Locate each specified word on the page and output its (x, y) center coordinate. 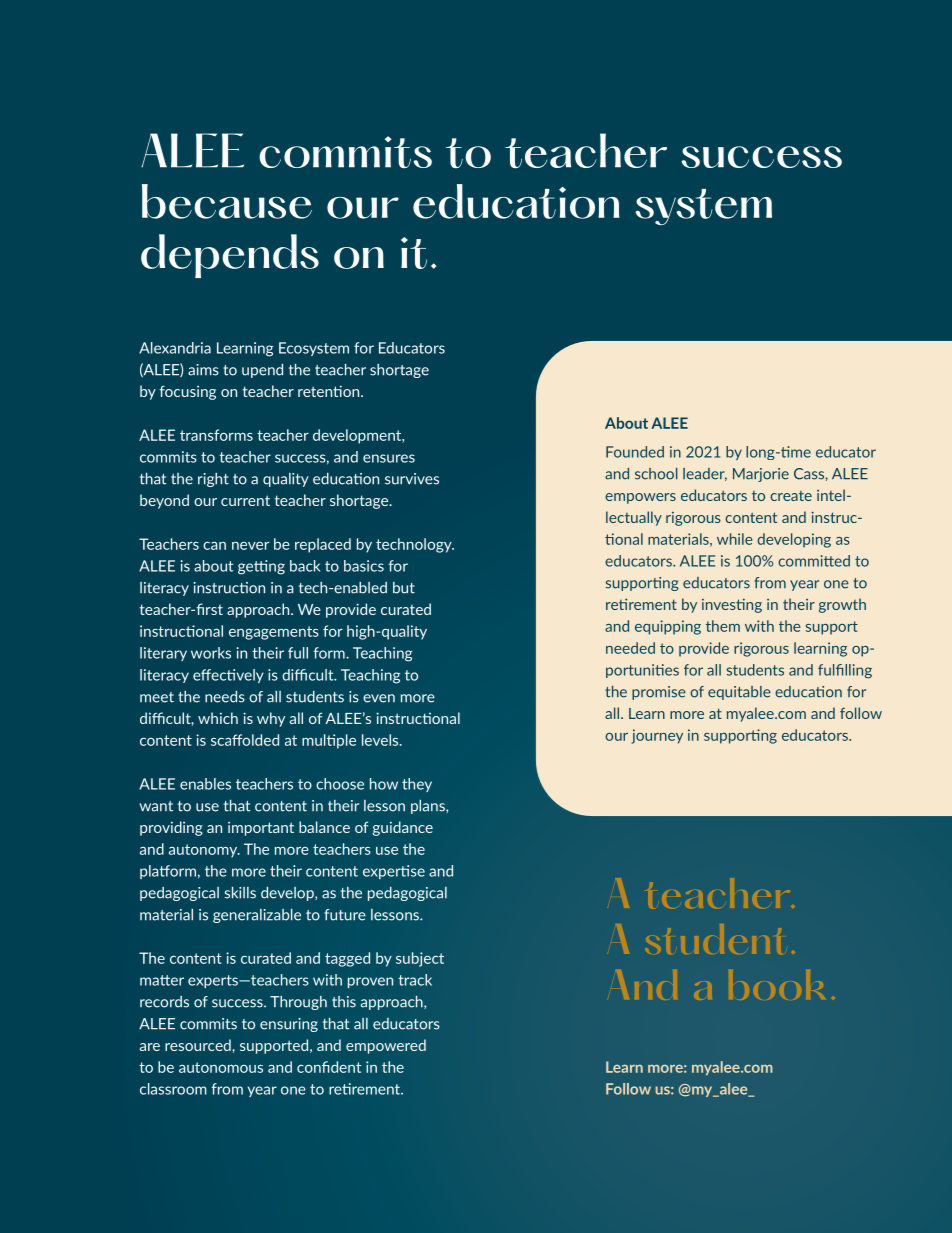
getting (261, 567)
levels (381, 740)
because (227, 201)
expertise (394, 872)
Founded (635, 452)
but (404, 588)
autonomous (221, 1067)
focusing (187, 392)
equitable (739, 693)
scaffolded (245, 740)
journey (657, 736)
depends (230, 256)
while (734, 539)
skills (240, 893)
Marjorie (761, 475)
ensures (389, 458)
